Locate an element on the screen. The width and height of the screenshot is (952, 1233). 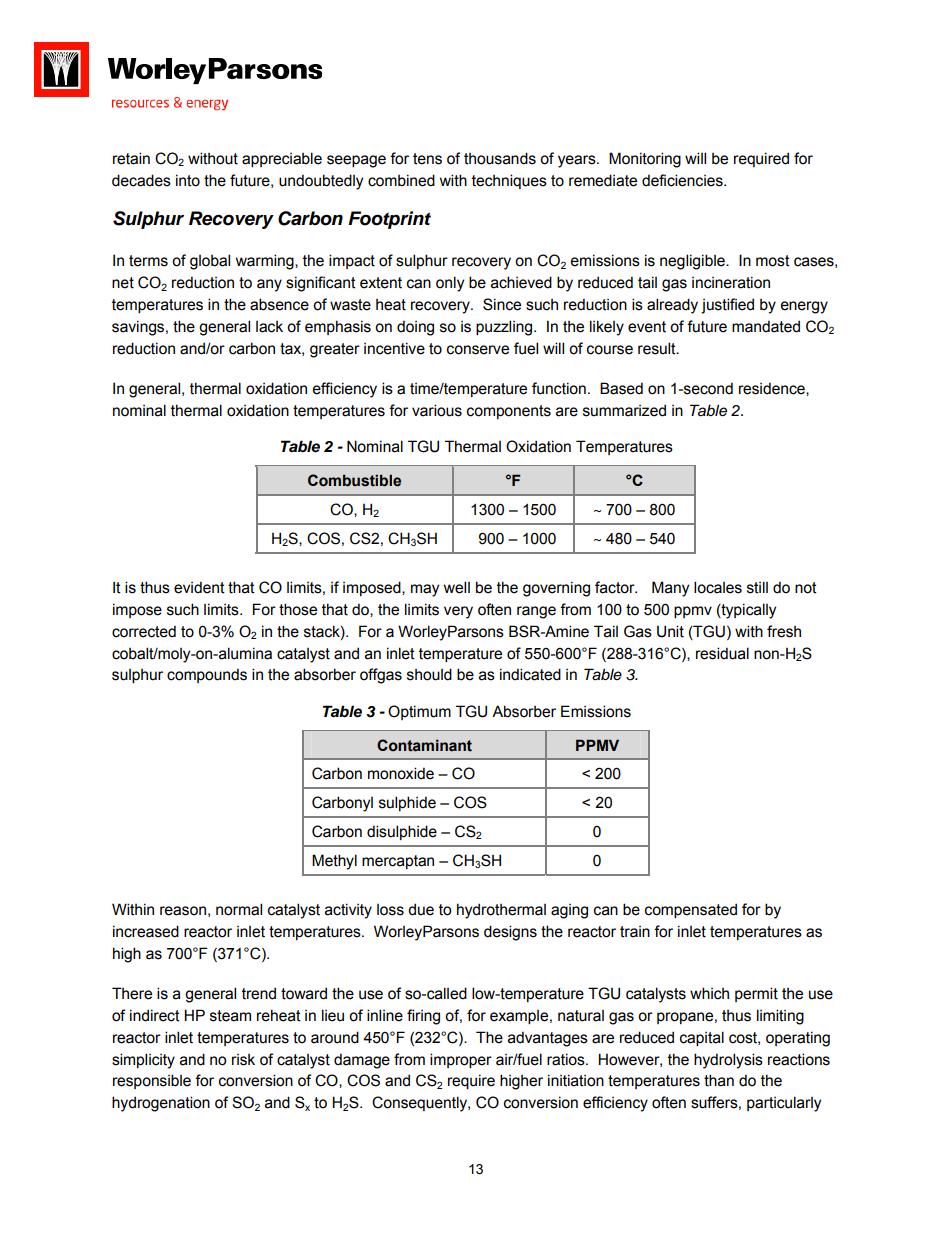
deficiencies is located at coordinates (683, 180).
